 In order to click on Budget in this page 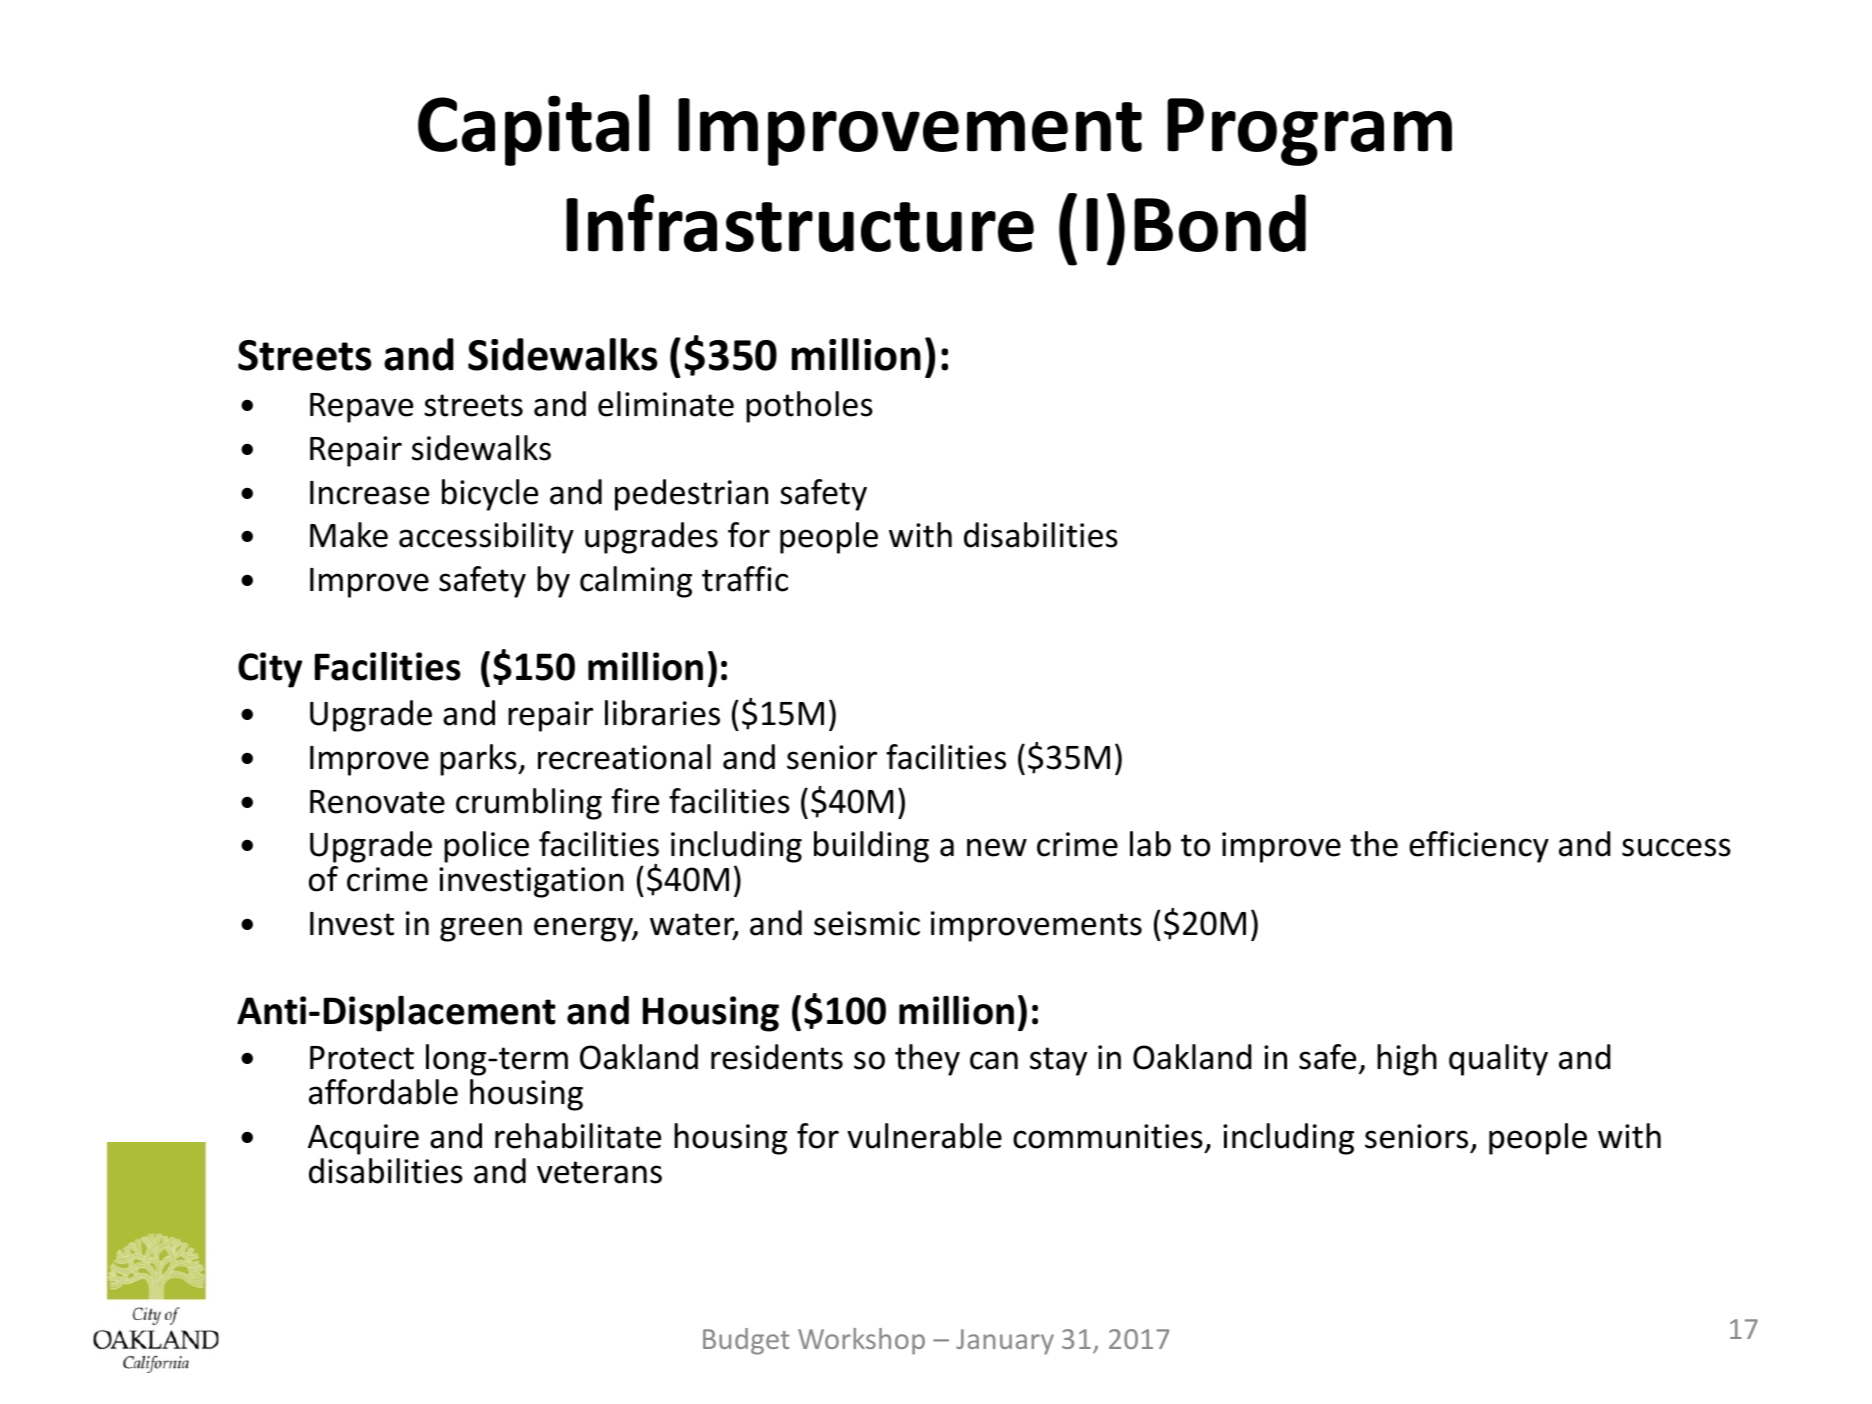, I will do `click(746, 1341)`.
